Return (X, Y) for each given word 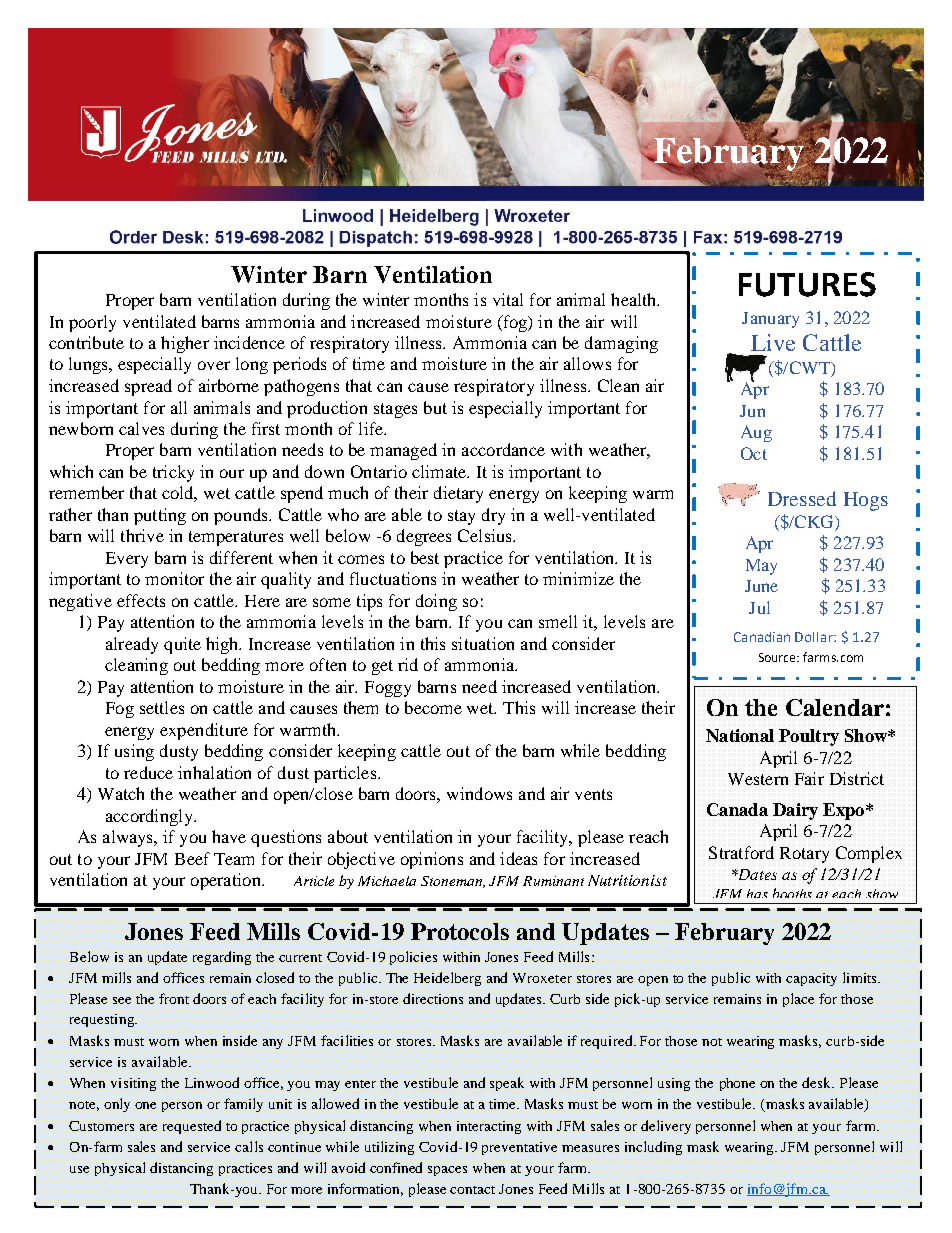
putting (160, 516)
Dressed (802, 498)
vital (508, 299)
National (740, 735)
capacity (811, 979)
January (770, 320)
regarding (222, 958)
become (433, 707)
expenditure (204, 731)
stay (461, 517)
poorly (92, 323)
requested (192, 1127)
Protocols (460, 931)
